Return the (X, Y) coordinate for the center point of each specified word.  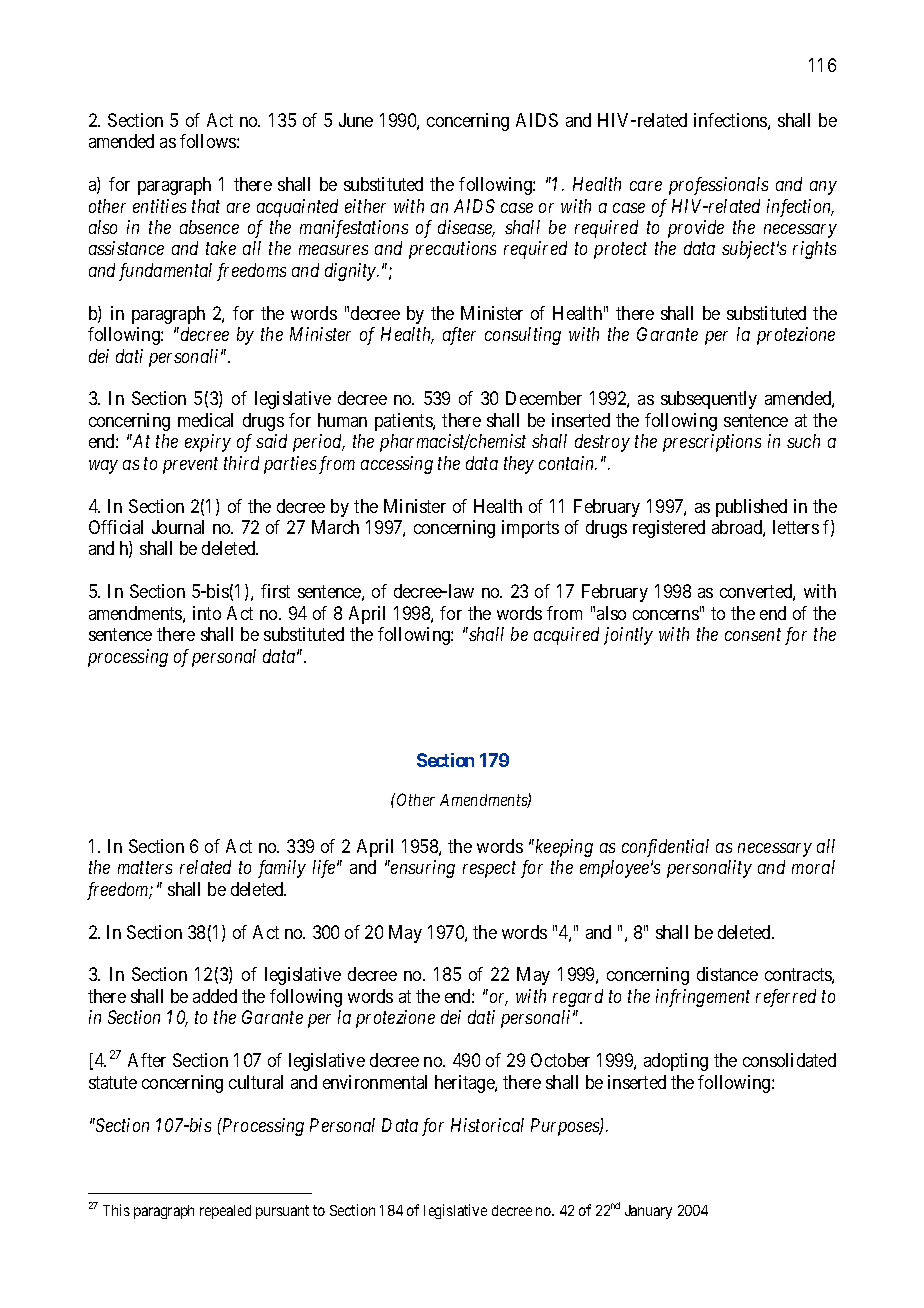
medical (205, 420)
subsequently (709, 400)
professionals (718, 186)
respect (489, 870)
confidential (665, 848)
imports (530, 529)
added (215, 996)
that (206, 206)
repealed (225, 1212)
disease (466, 228)
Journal (178, 527)
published (751, 508)
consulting (523, 336)
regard (578, 998)
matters (145, 868)
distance (727, 974)
